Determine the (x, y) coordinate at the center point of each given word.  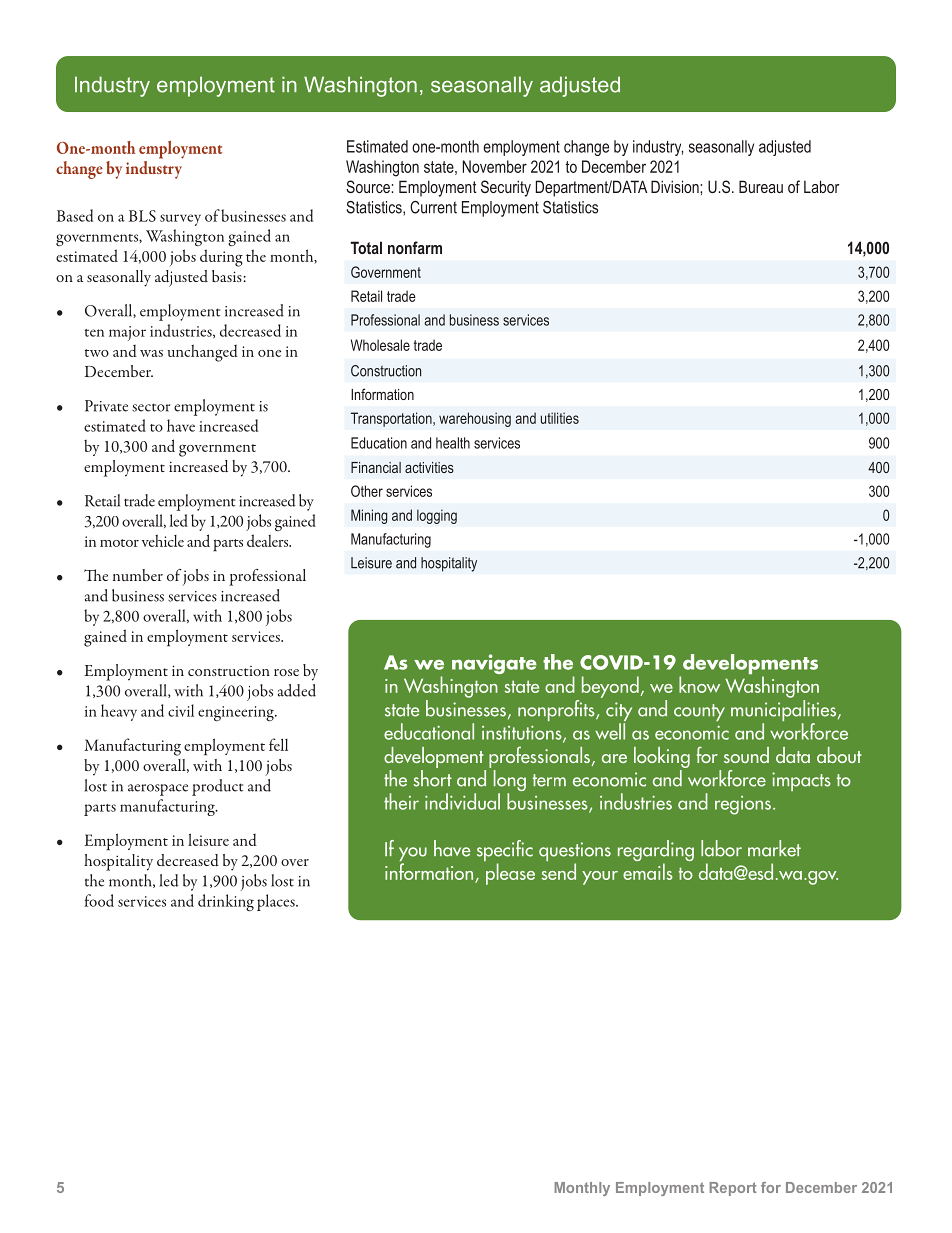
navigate (494, 664)
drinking (226, 903)
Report (733, 1189)
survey (180, 220)
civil (181, 710)
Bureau (761, 186)
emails (648, 871)
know (699, 684)
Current (433, 207)
